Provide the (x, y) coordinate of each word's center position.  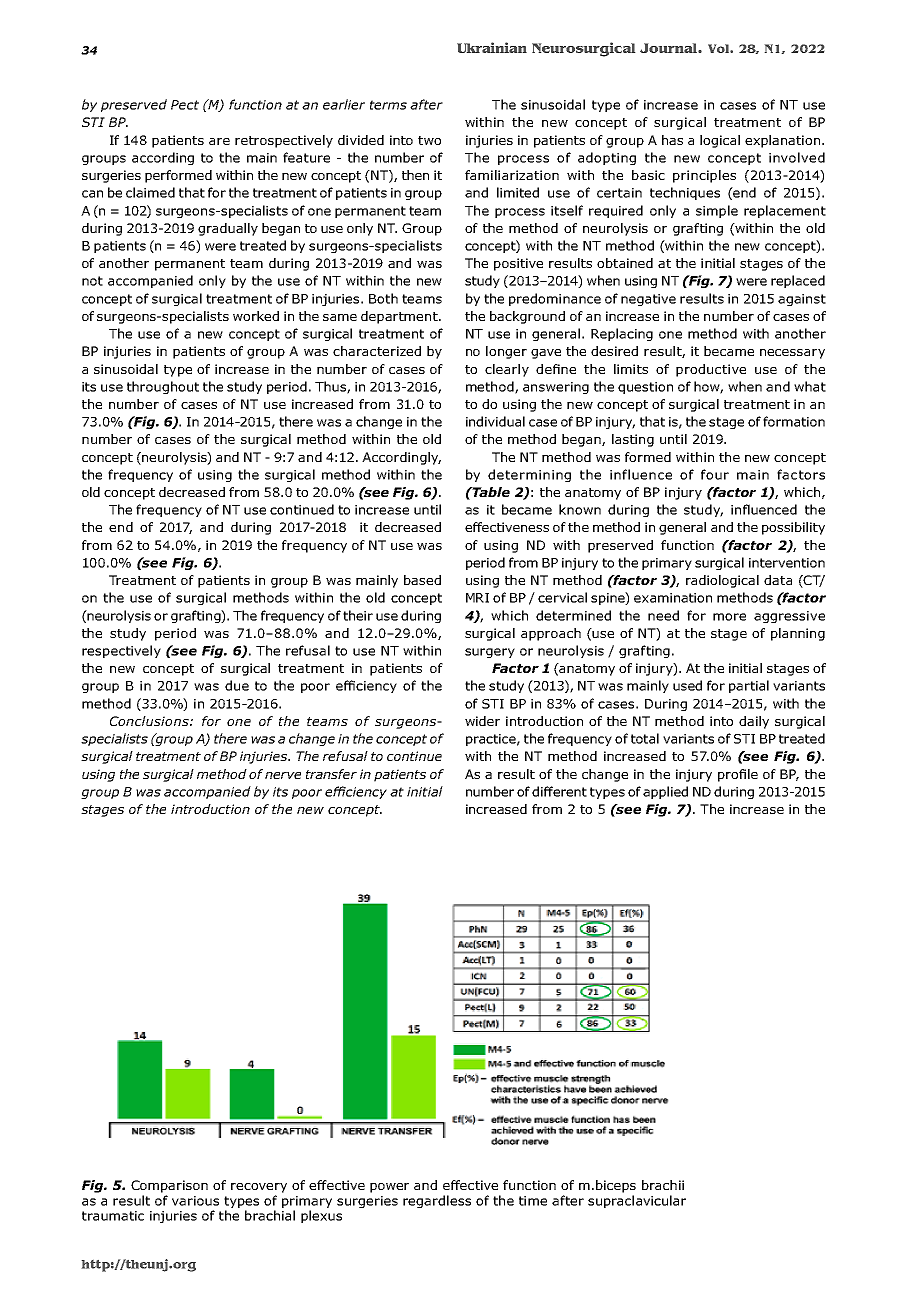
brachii (663, 1185)
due (237, 685)
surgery (490, 653)
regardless (437, 1201)
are (219, 141)
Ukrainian (492, 47)
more (729, 617)
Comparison (169, 1186)
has (672, 140)
